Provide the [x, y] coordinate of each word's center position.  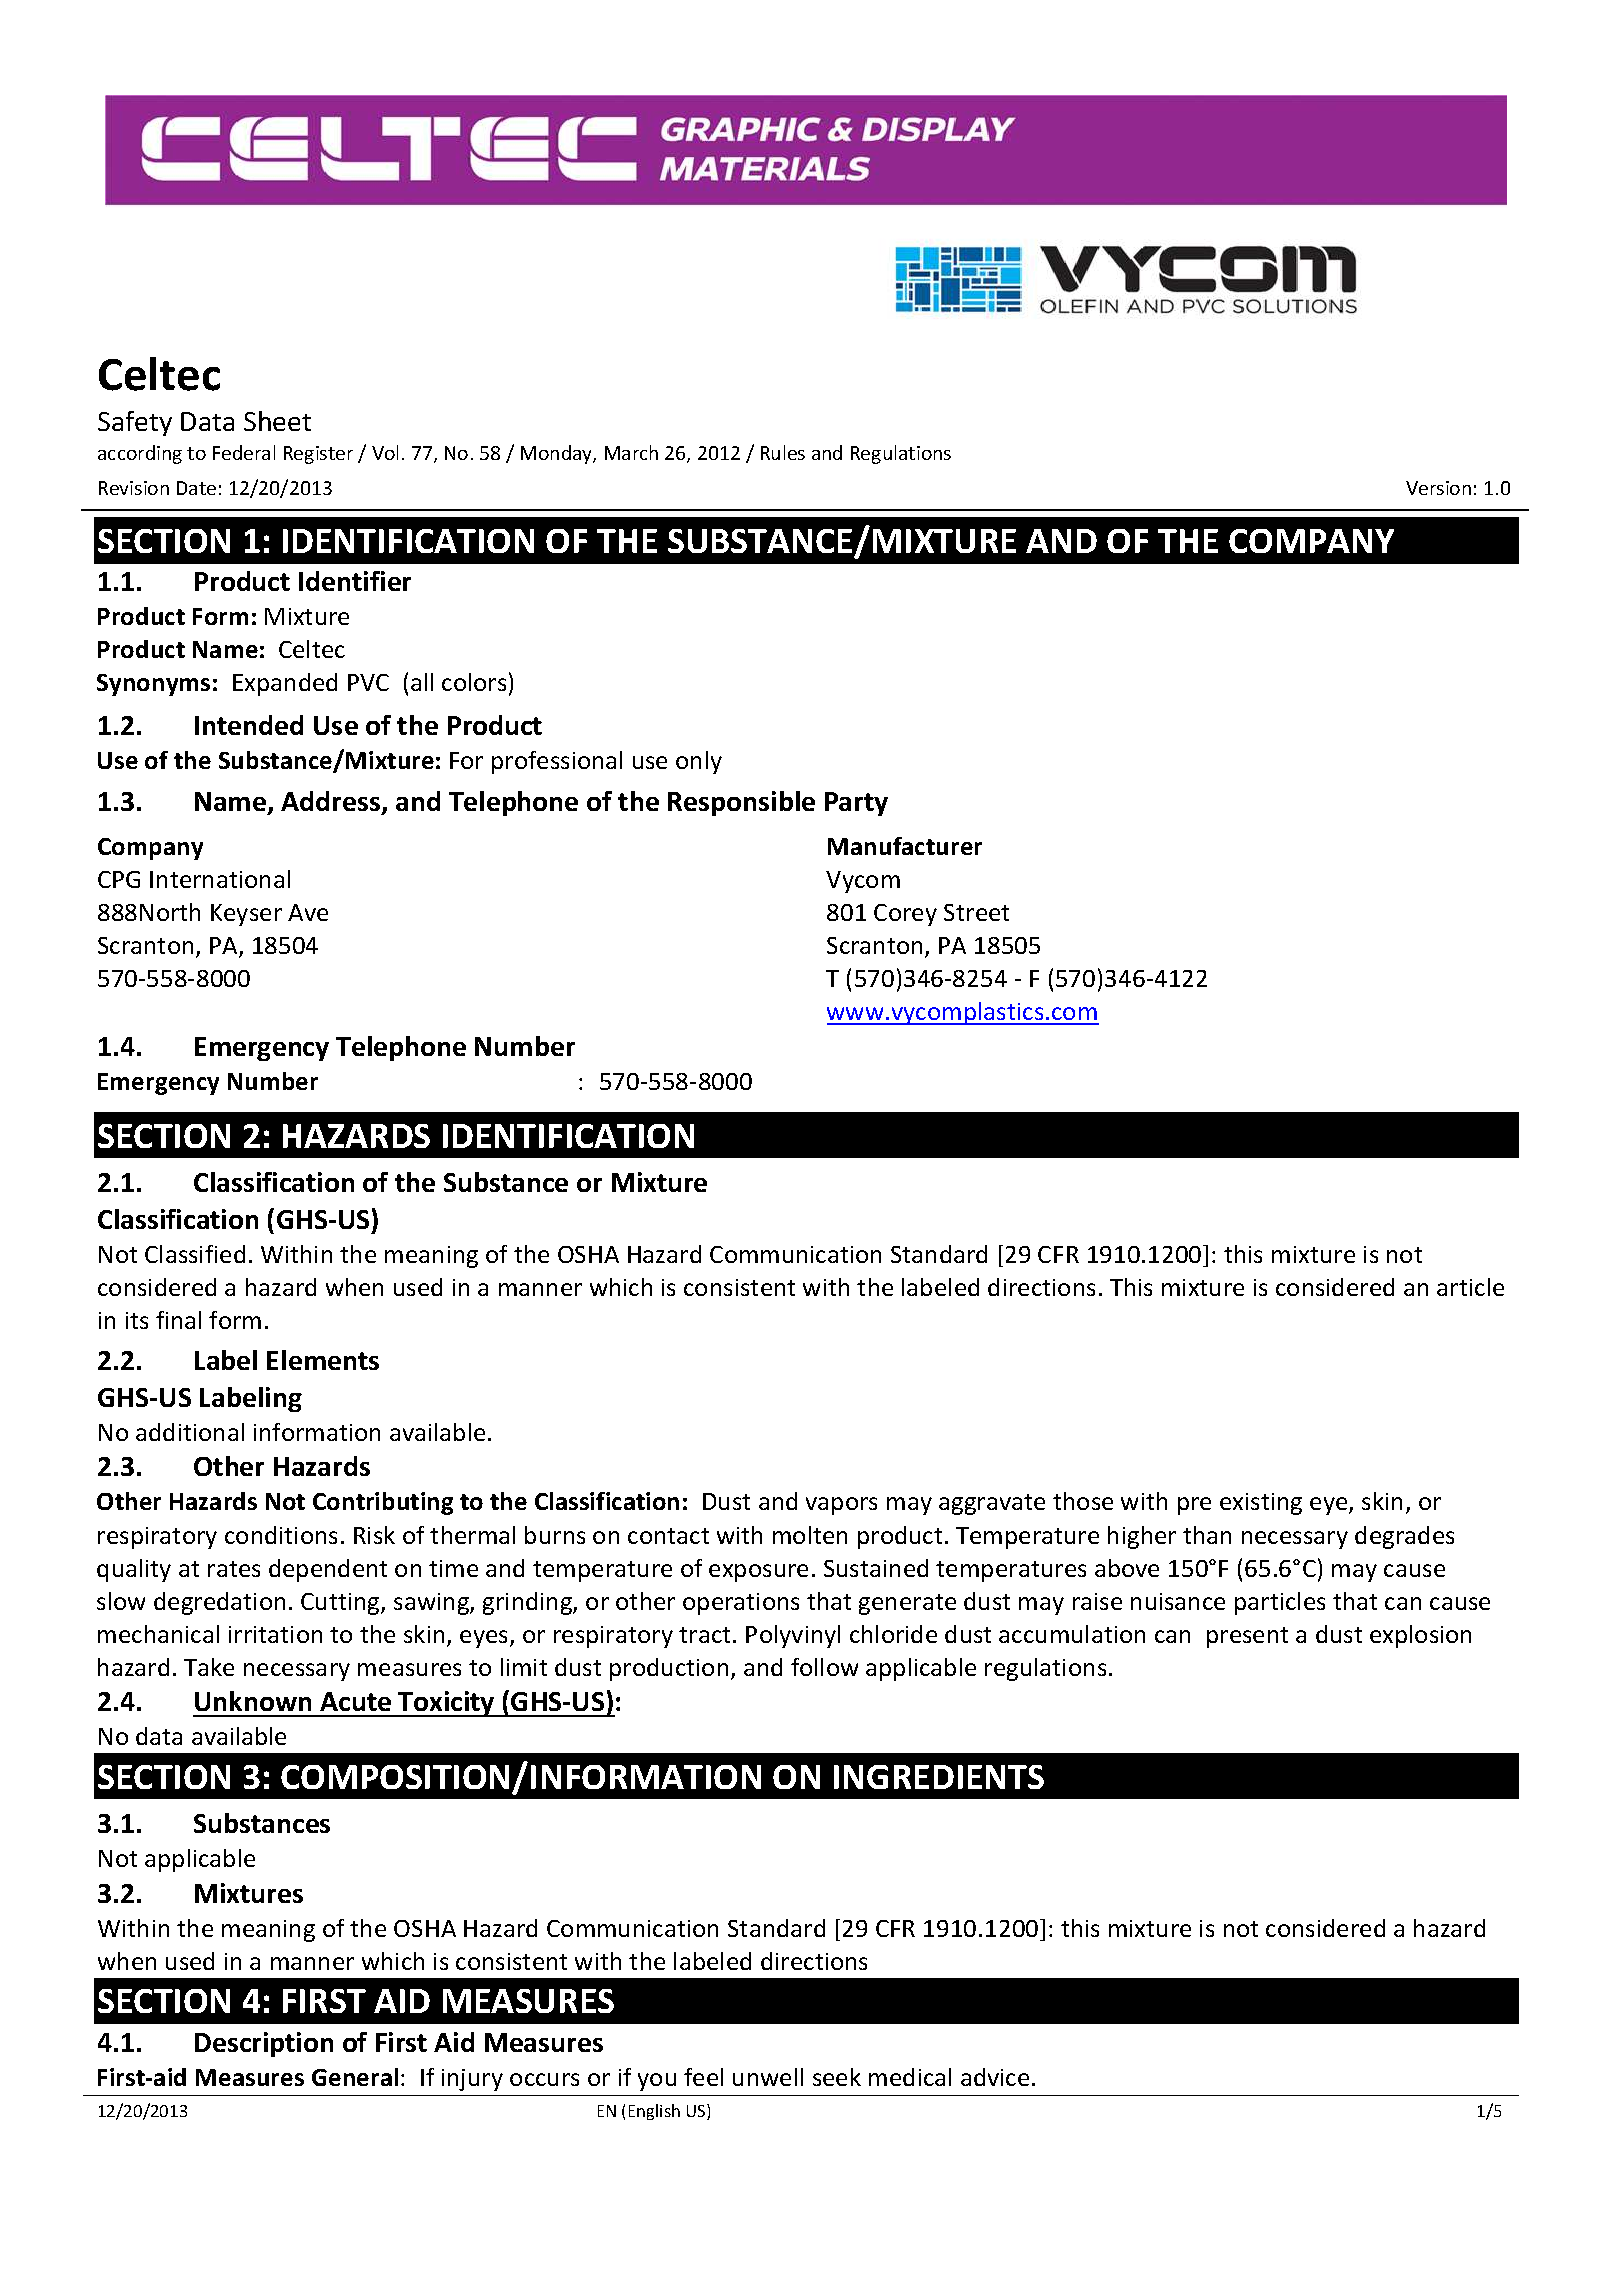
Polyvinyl [793, 1636]
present [1247, 1637]
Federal [244, 452]
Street [976, 912]
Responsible [741, 803]
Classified [195, 1254]
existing [1261, 1504]
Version [1438, 488]
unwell [768, 2077]
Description [264, 2044]
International [220, 879]
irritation [275, 1634]
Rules [783, 452]
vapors [841, 1506]
